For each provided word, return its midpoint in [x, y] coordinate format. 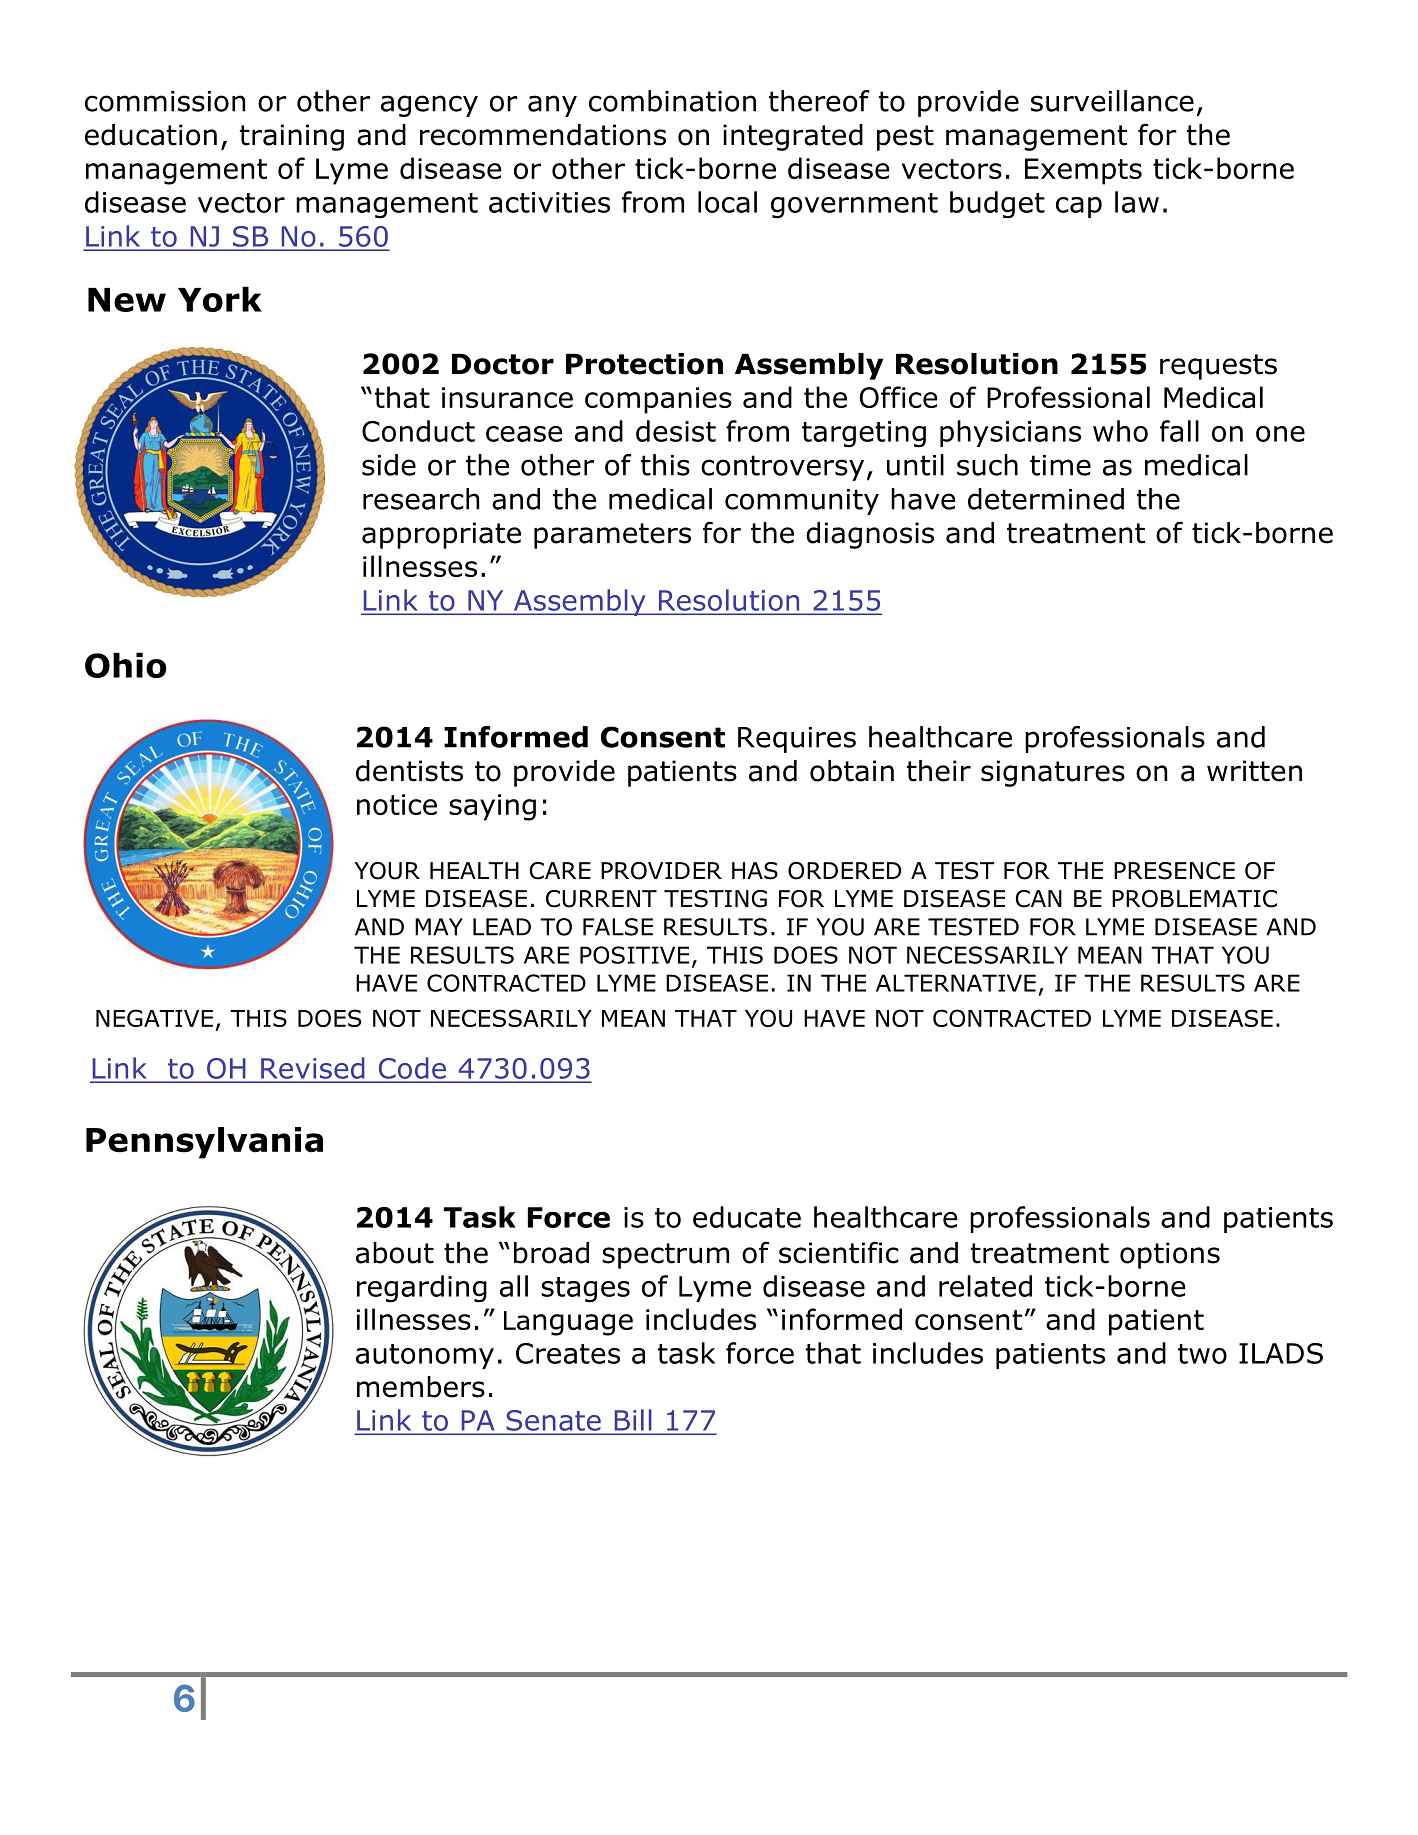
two [1202, 1354]
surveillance [1112, 101]
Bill [633, 1419]
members [421, 1387]
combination [672, 101]
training [292, 137]
